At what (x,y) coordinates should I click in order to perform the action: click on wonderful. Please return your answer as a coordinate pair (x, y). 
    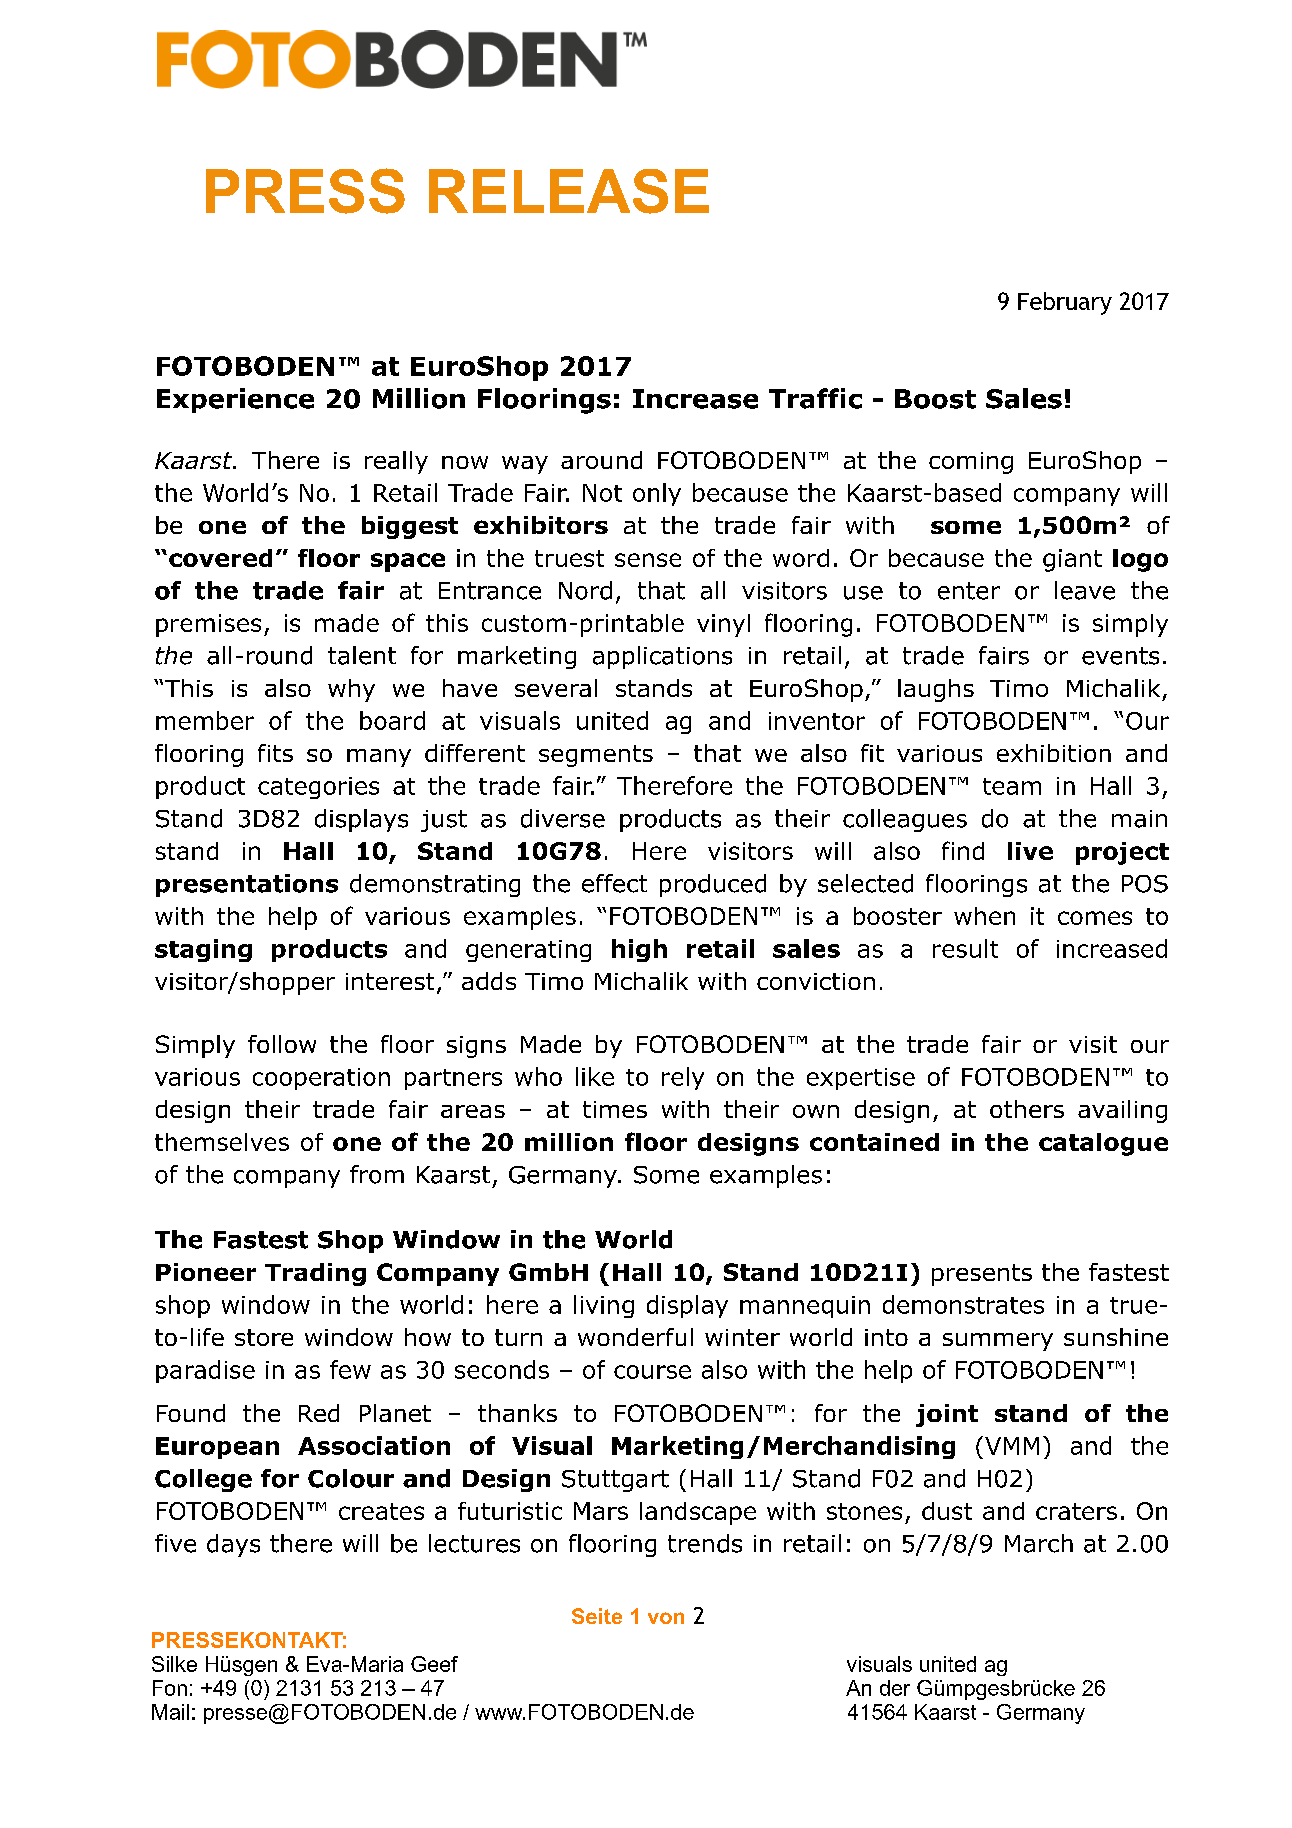
    Looking at the image, I should click on (635, 1337).
